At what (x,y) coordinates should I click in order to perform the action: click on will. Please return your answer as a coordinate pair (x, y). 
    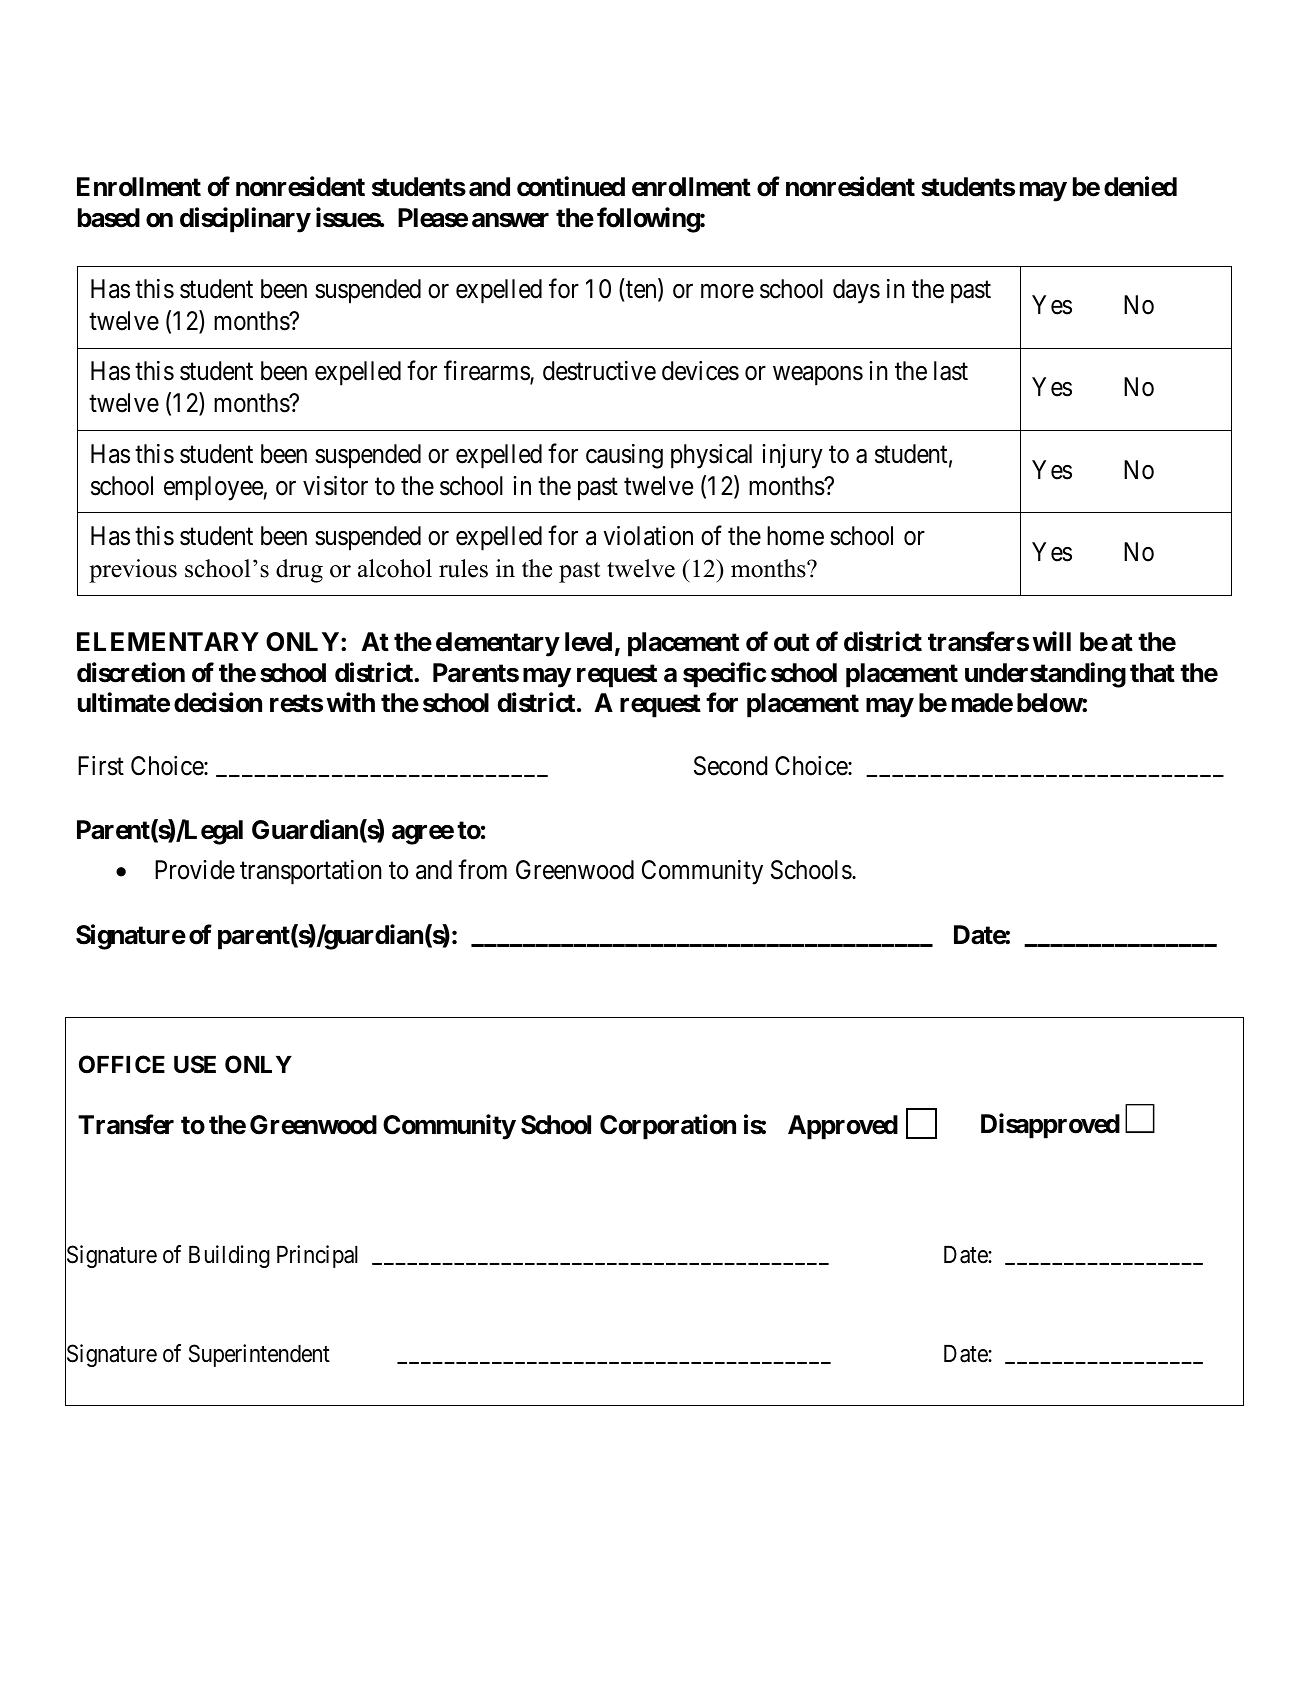
    Looking at the image, I should click on (1051, 641).
